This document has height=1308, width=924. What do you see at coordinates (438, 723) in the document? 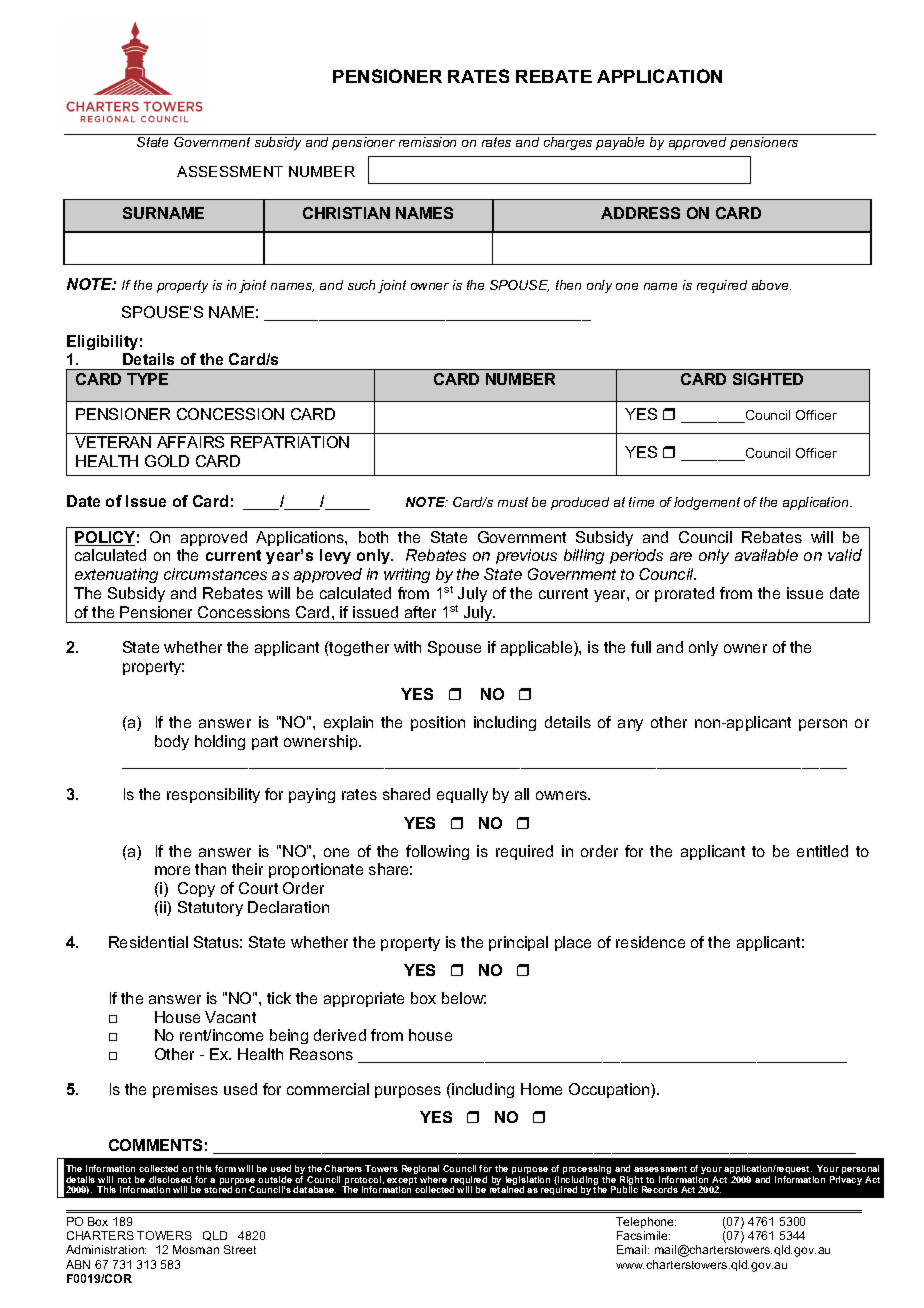
I see `position` at bounding box center [438, 723].
